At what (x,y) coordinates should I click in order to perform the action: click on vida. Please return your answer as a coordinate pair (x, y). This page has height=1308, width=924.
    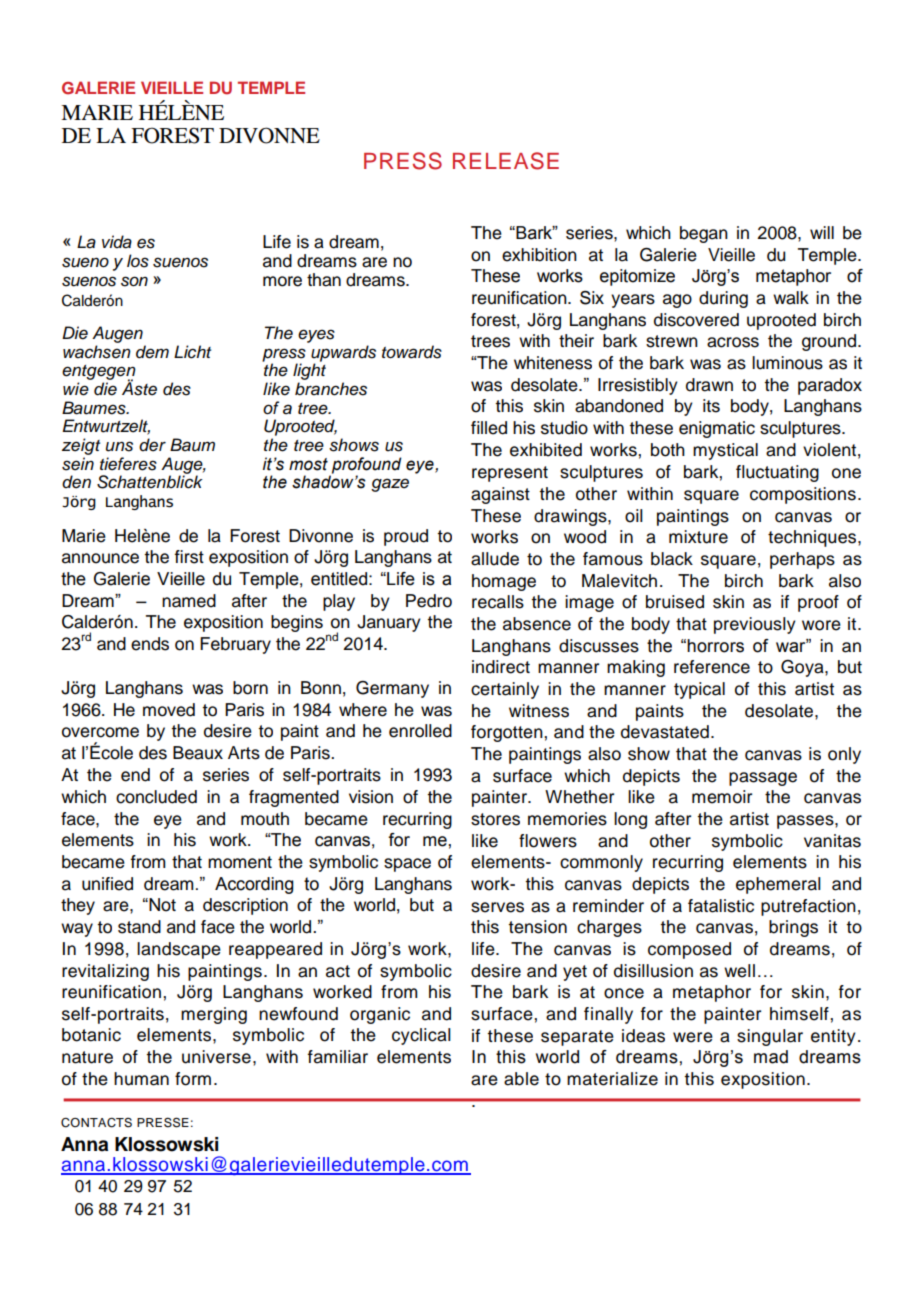
    Looking at the image, I should click on (117, 242).
